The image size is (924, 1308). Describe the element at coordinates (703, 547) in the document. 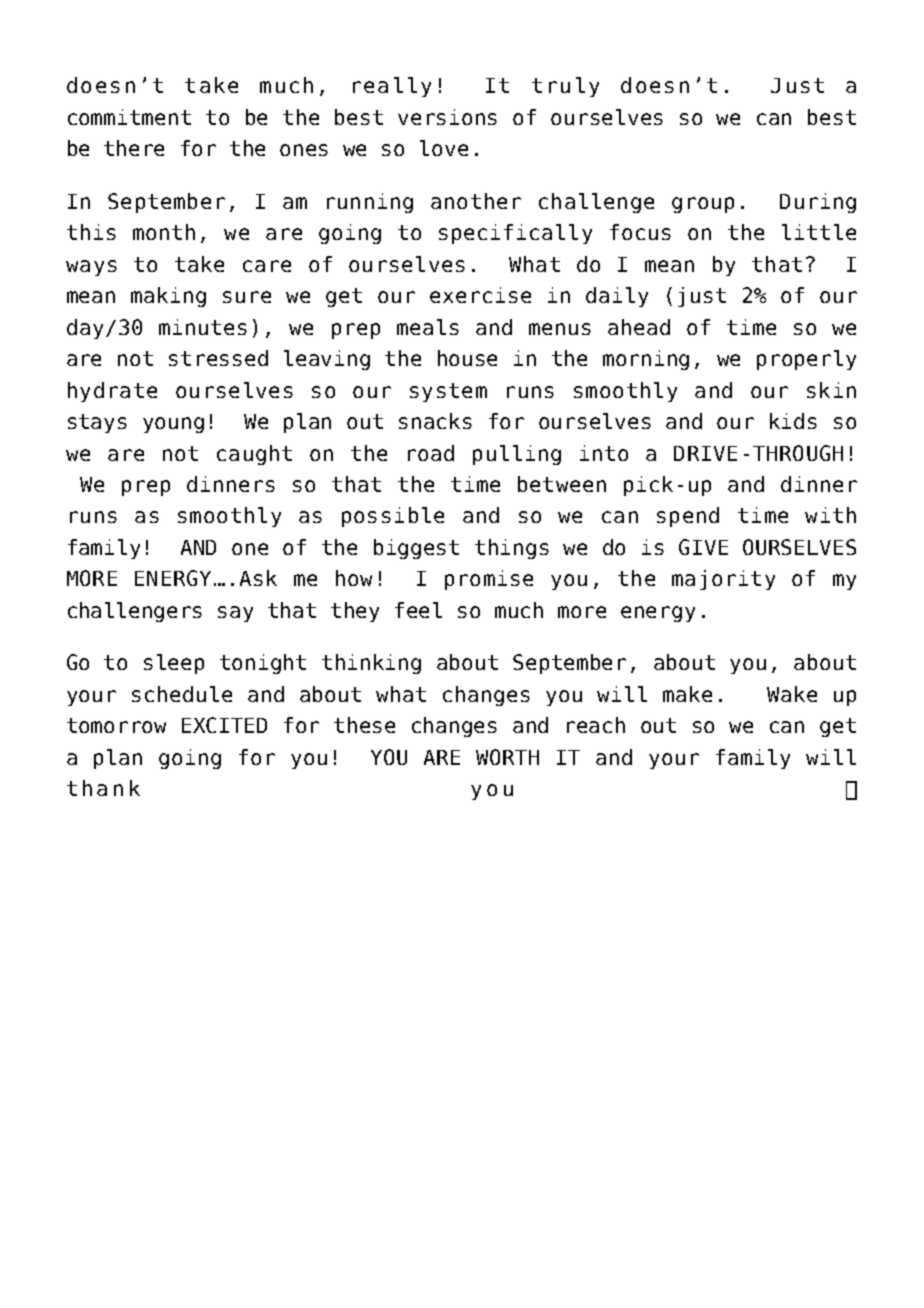

I see `GIVE` at that location.
